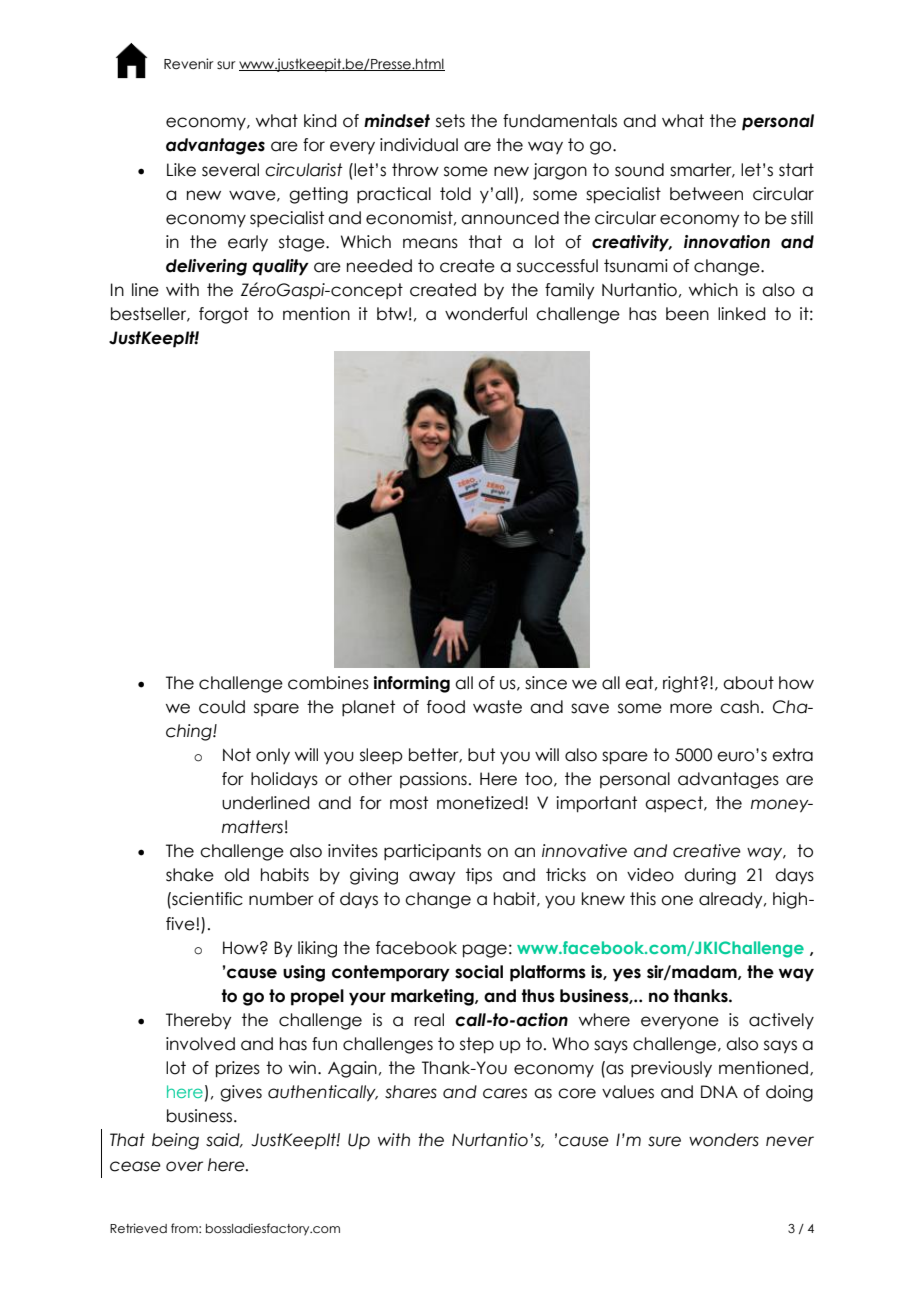  I want to click on about, so click(748, 683).
